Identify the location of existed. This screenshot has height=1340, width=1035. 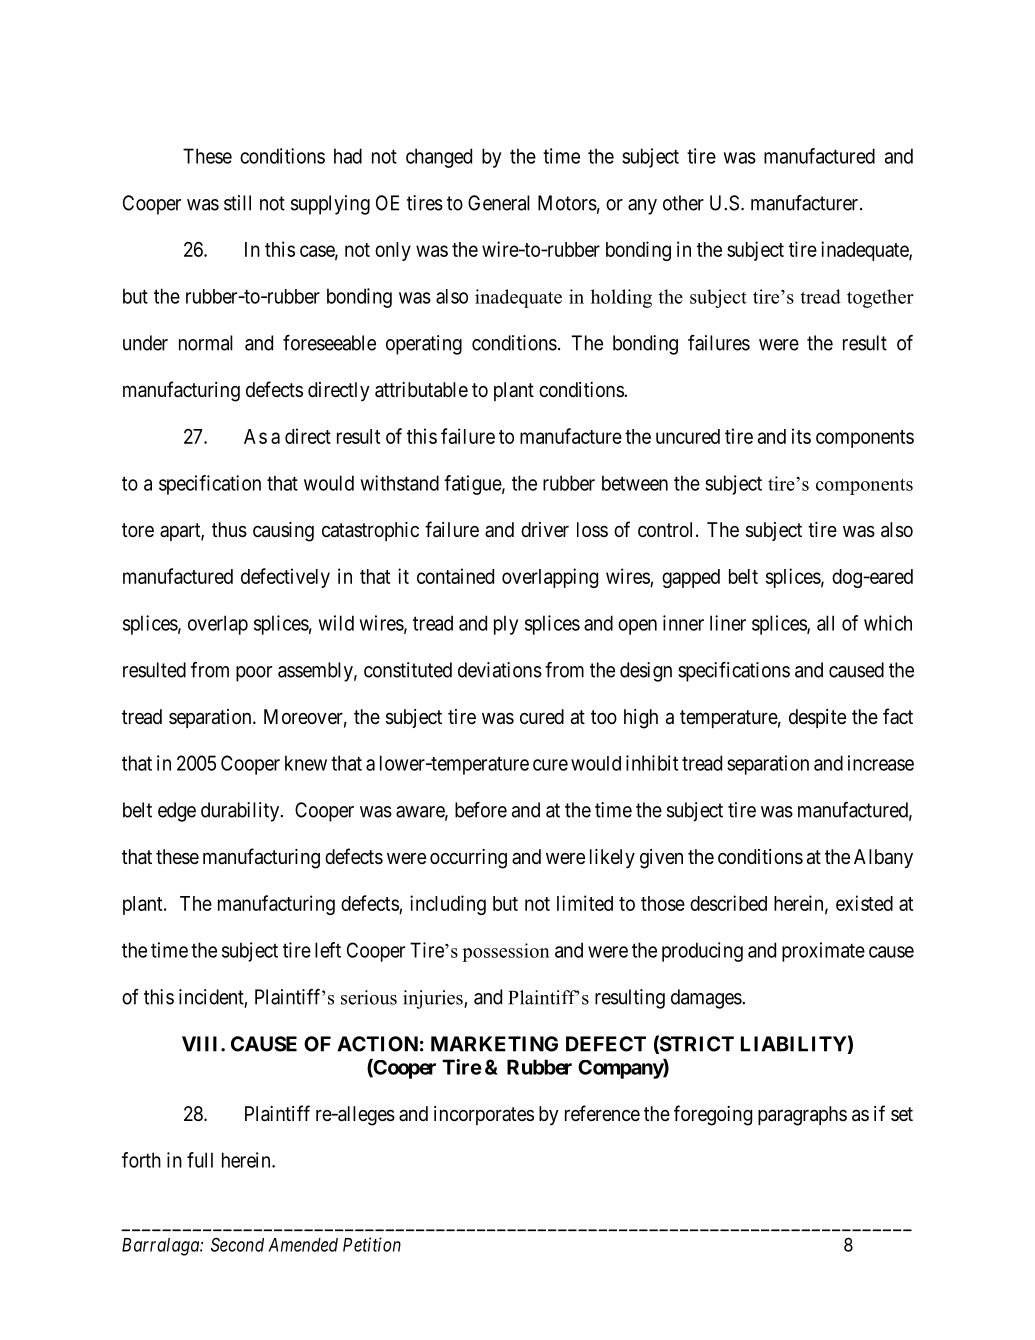
(864, 903).
